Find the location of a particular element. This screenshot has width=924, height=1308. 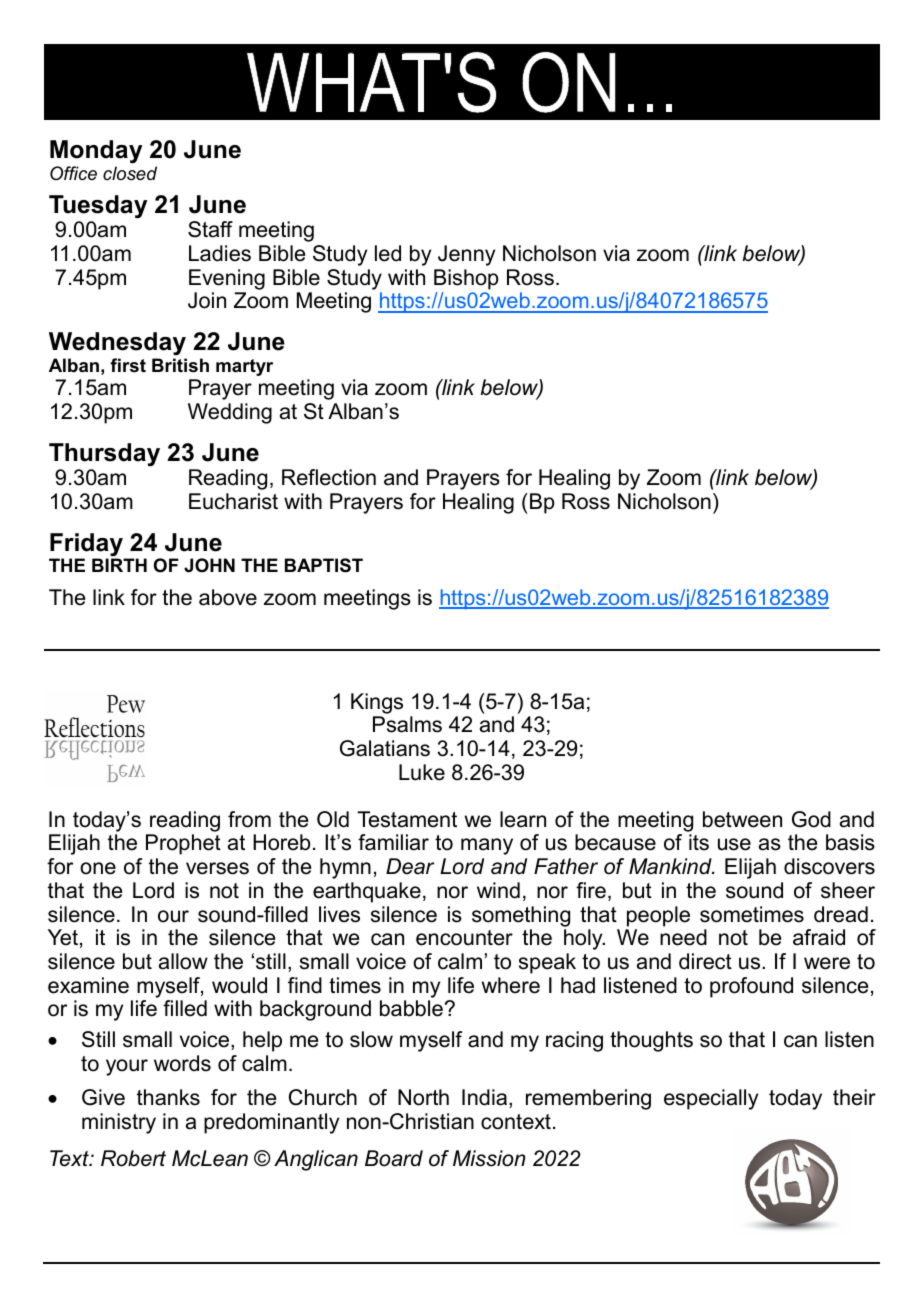

ministry is located at coordinates (119, 1123).
